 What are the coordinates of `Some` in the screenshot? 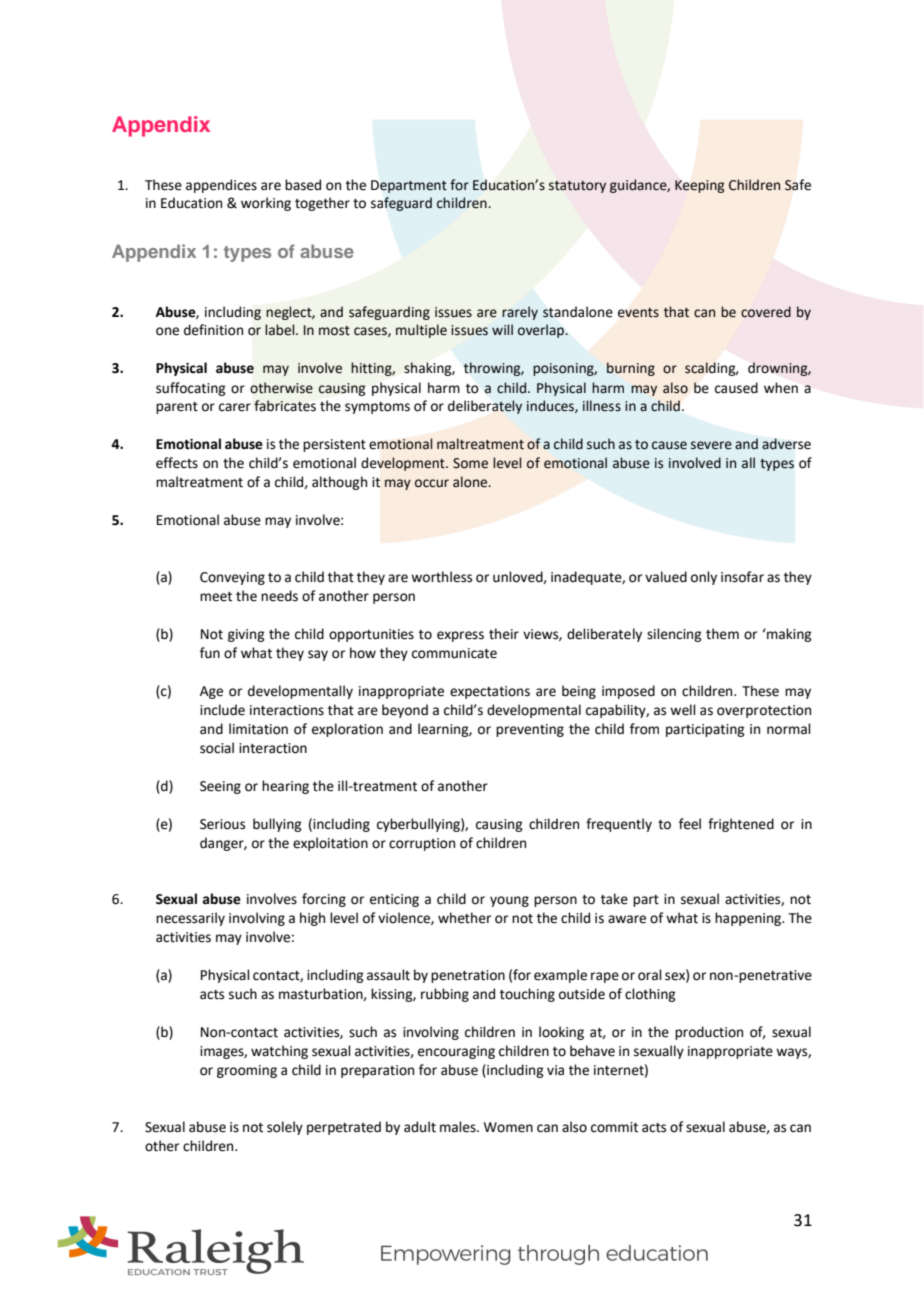 It's located at (470, 463).
